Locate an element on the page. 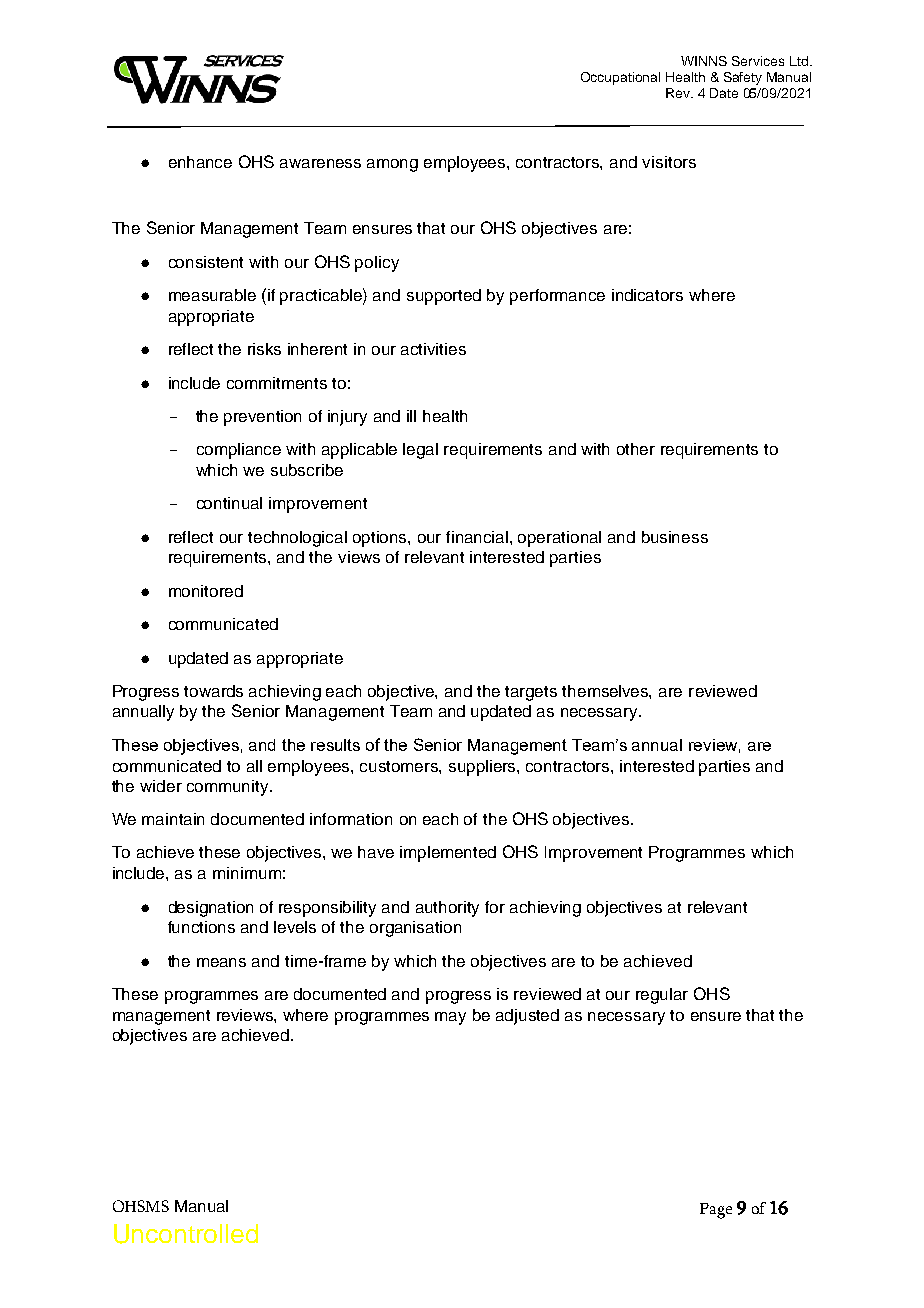 This page has height=1308, width=924. may is located at coordinates (450, 1018).
